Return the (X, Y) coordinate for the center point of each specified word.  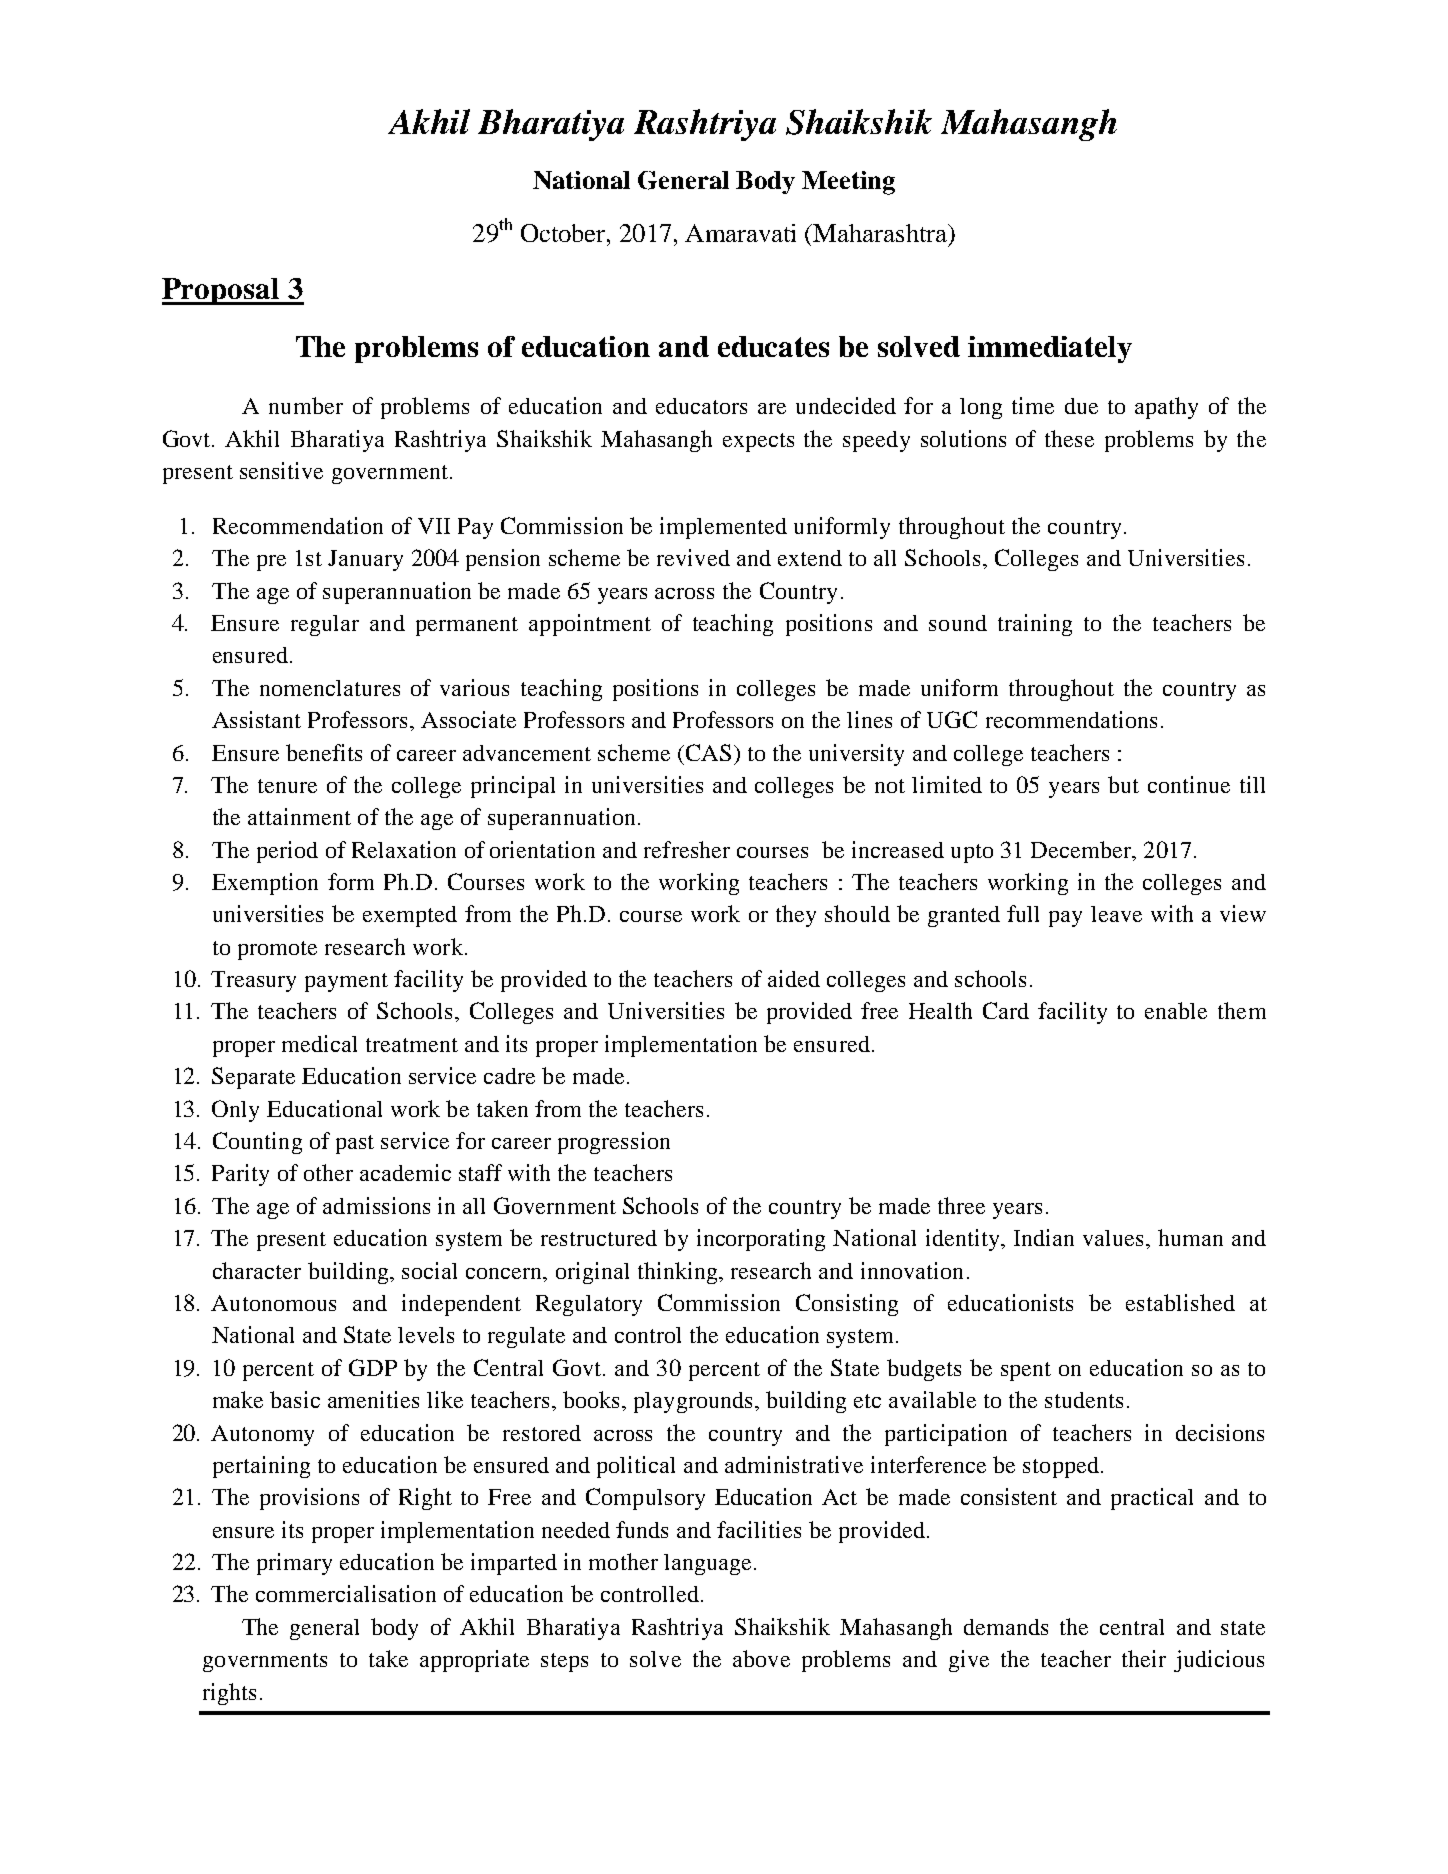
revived (693, 557)
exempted (410, 916)
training (1035, 625)
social (429, 1270)
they (796, 916)
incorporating (761, 1240)
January (365, 560)
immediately (1050, 349)
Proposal (222, 291)
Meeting (848, 183)
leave (1116, 914)
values (1113, 1238)
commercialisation (346, 1593)
